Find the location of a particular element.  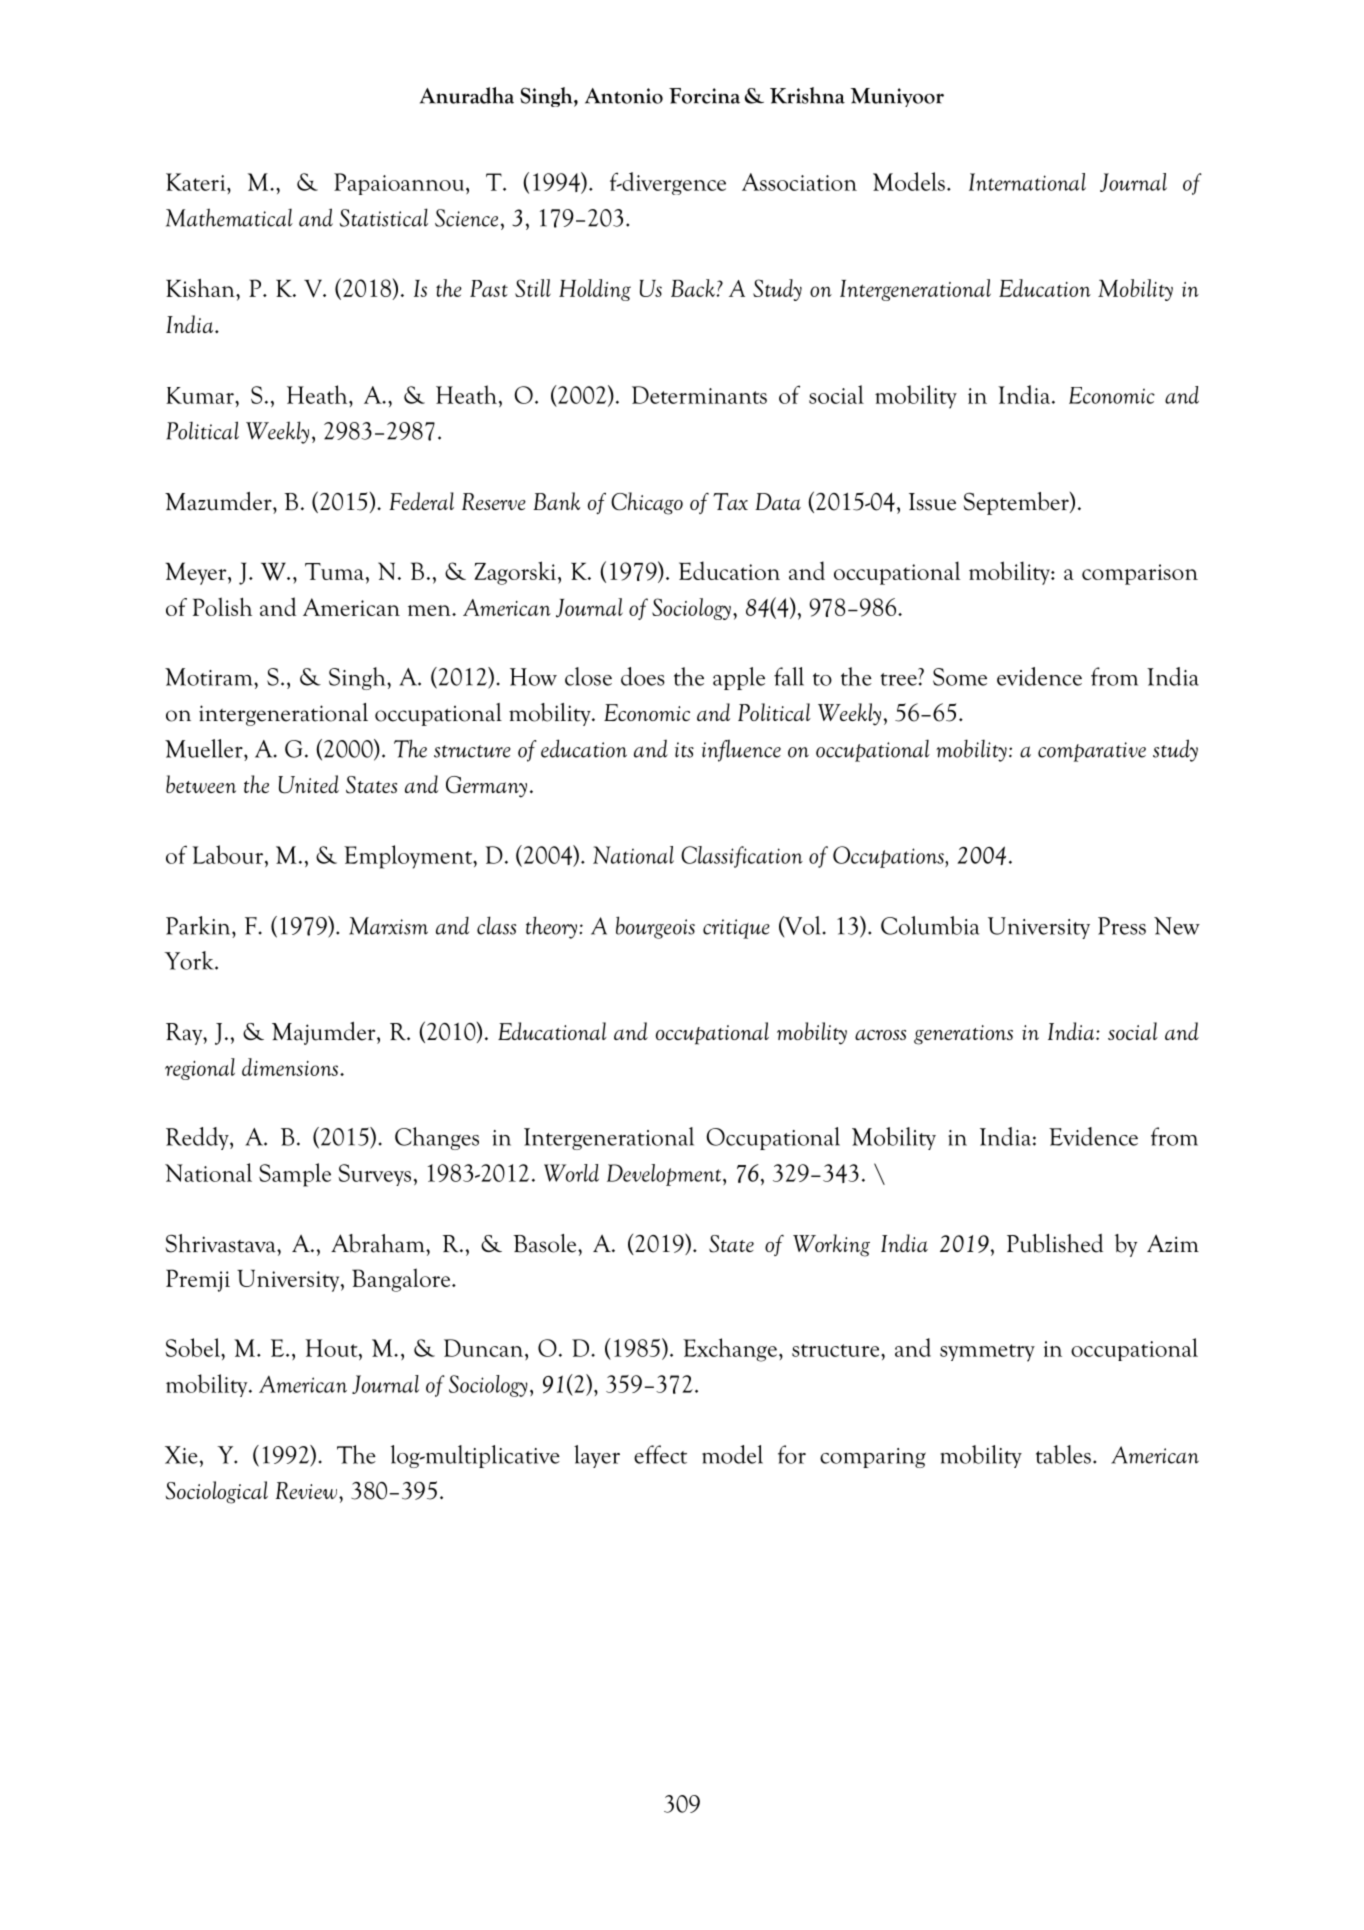

Mathematical is located at coordinates (229, 218).
